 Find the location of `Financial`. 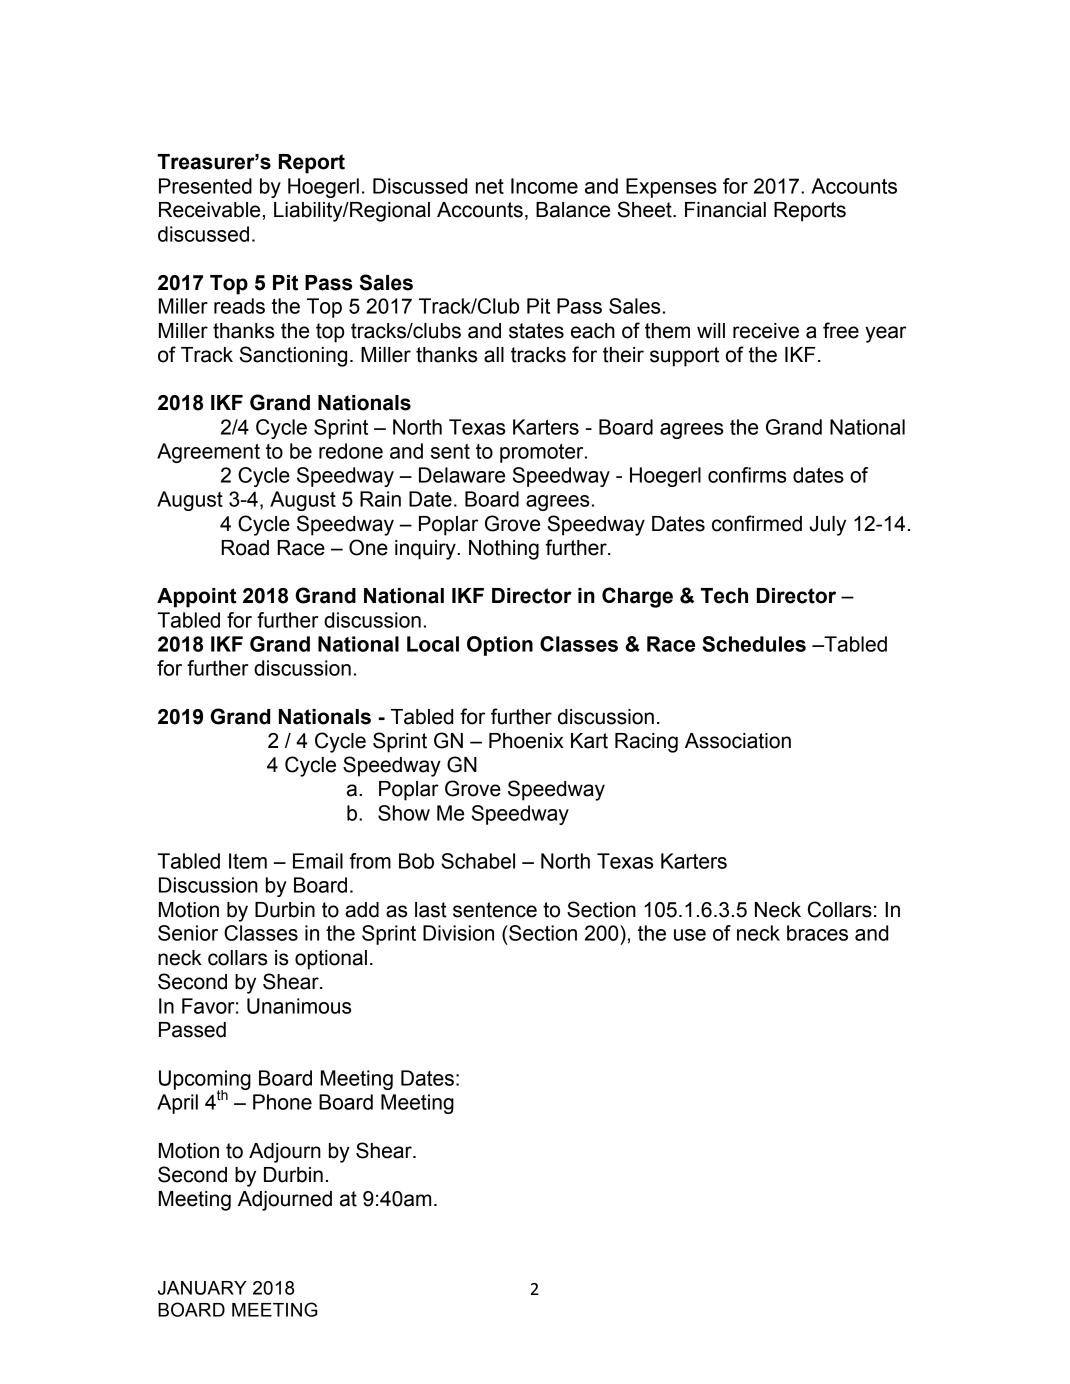

Financial is located at coordinates (725, 210).
